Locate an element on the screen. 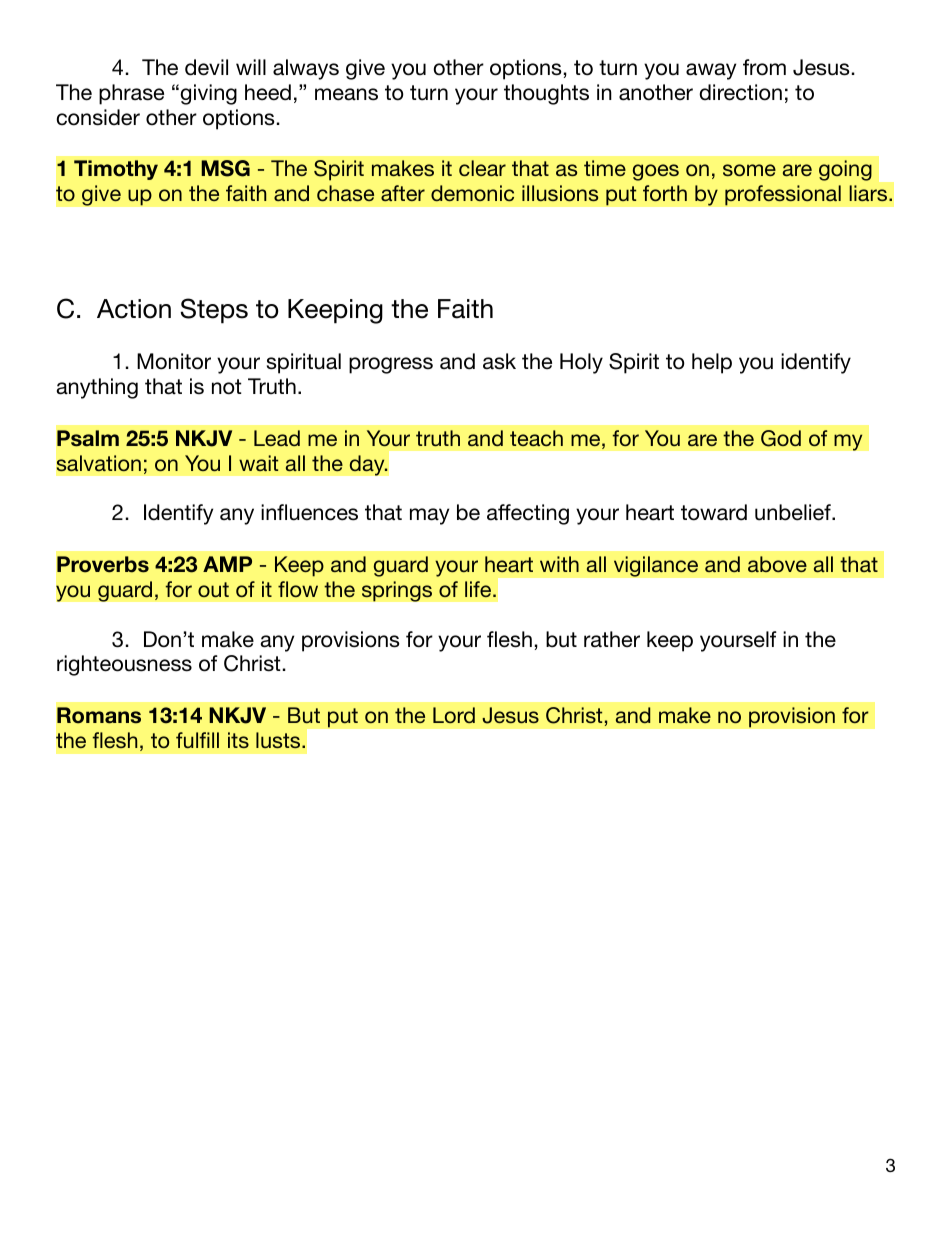  demonic is located at coordinates (472, 193).
